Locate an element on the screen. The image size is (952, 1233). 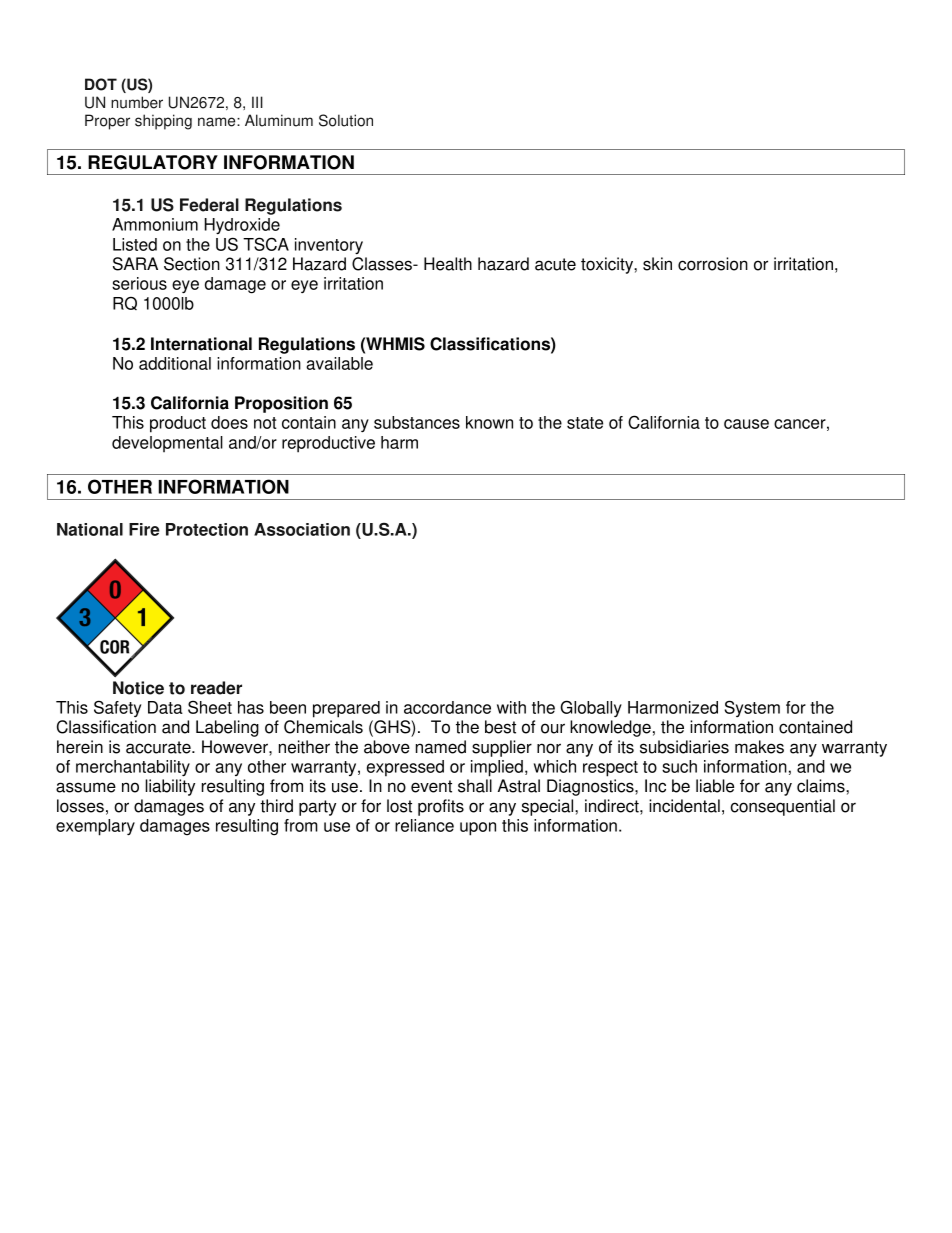
Solution is located at coordinates (346, 120).
